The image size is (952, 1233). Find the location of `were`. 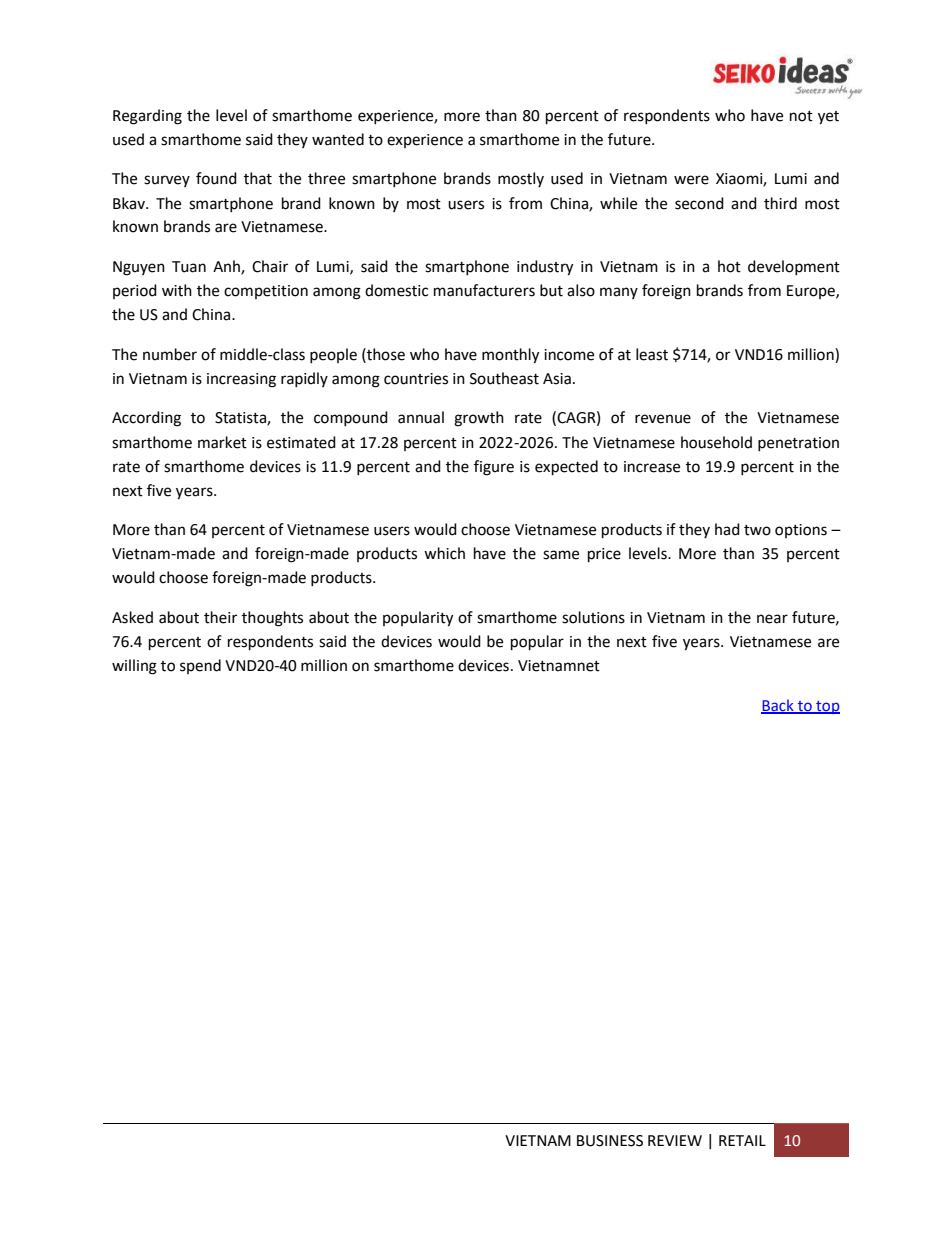

were is located at coordinates (691, 180).
